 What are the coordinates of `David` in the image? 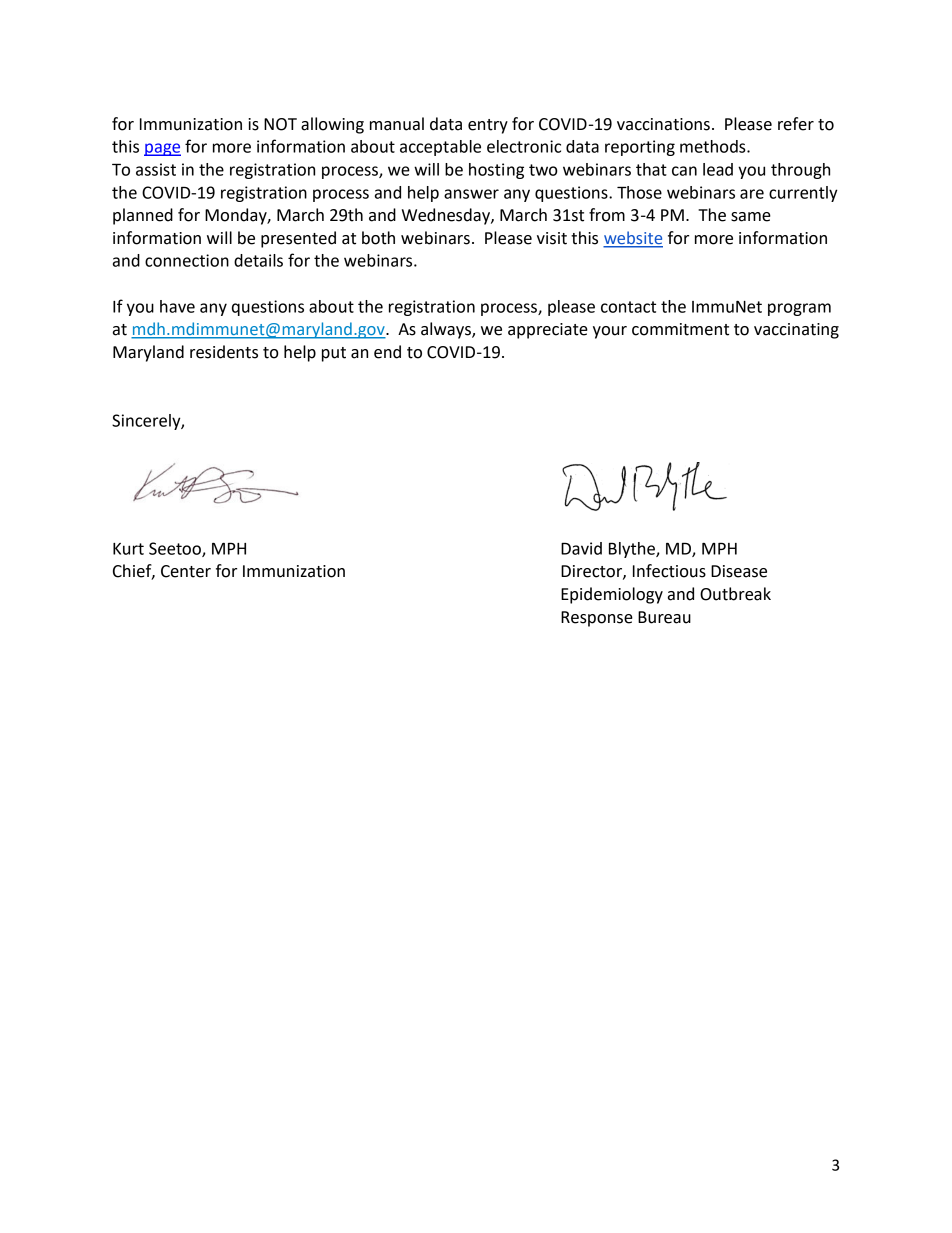 It's located at (581, 548).
